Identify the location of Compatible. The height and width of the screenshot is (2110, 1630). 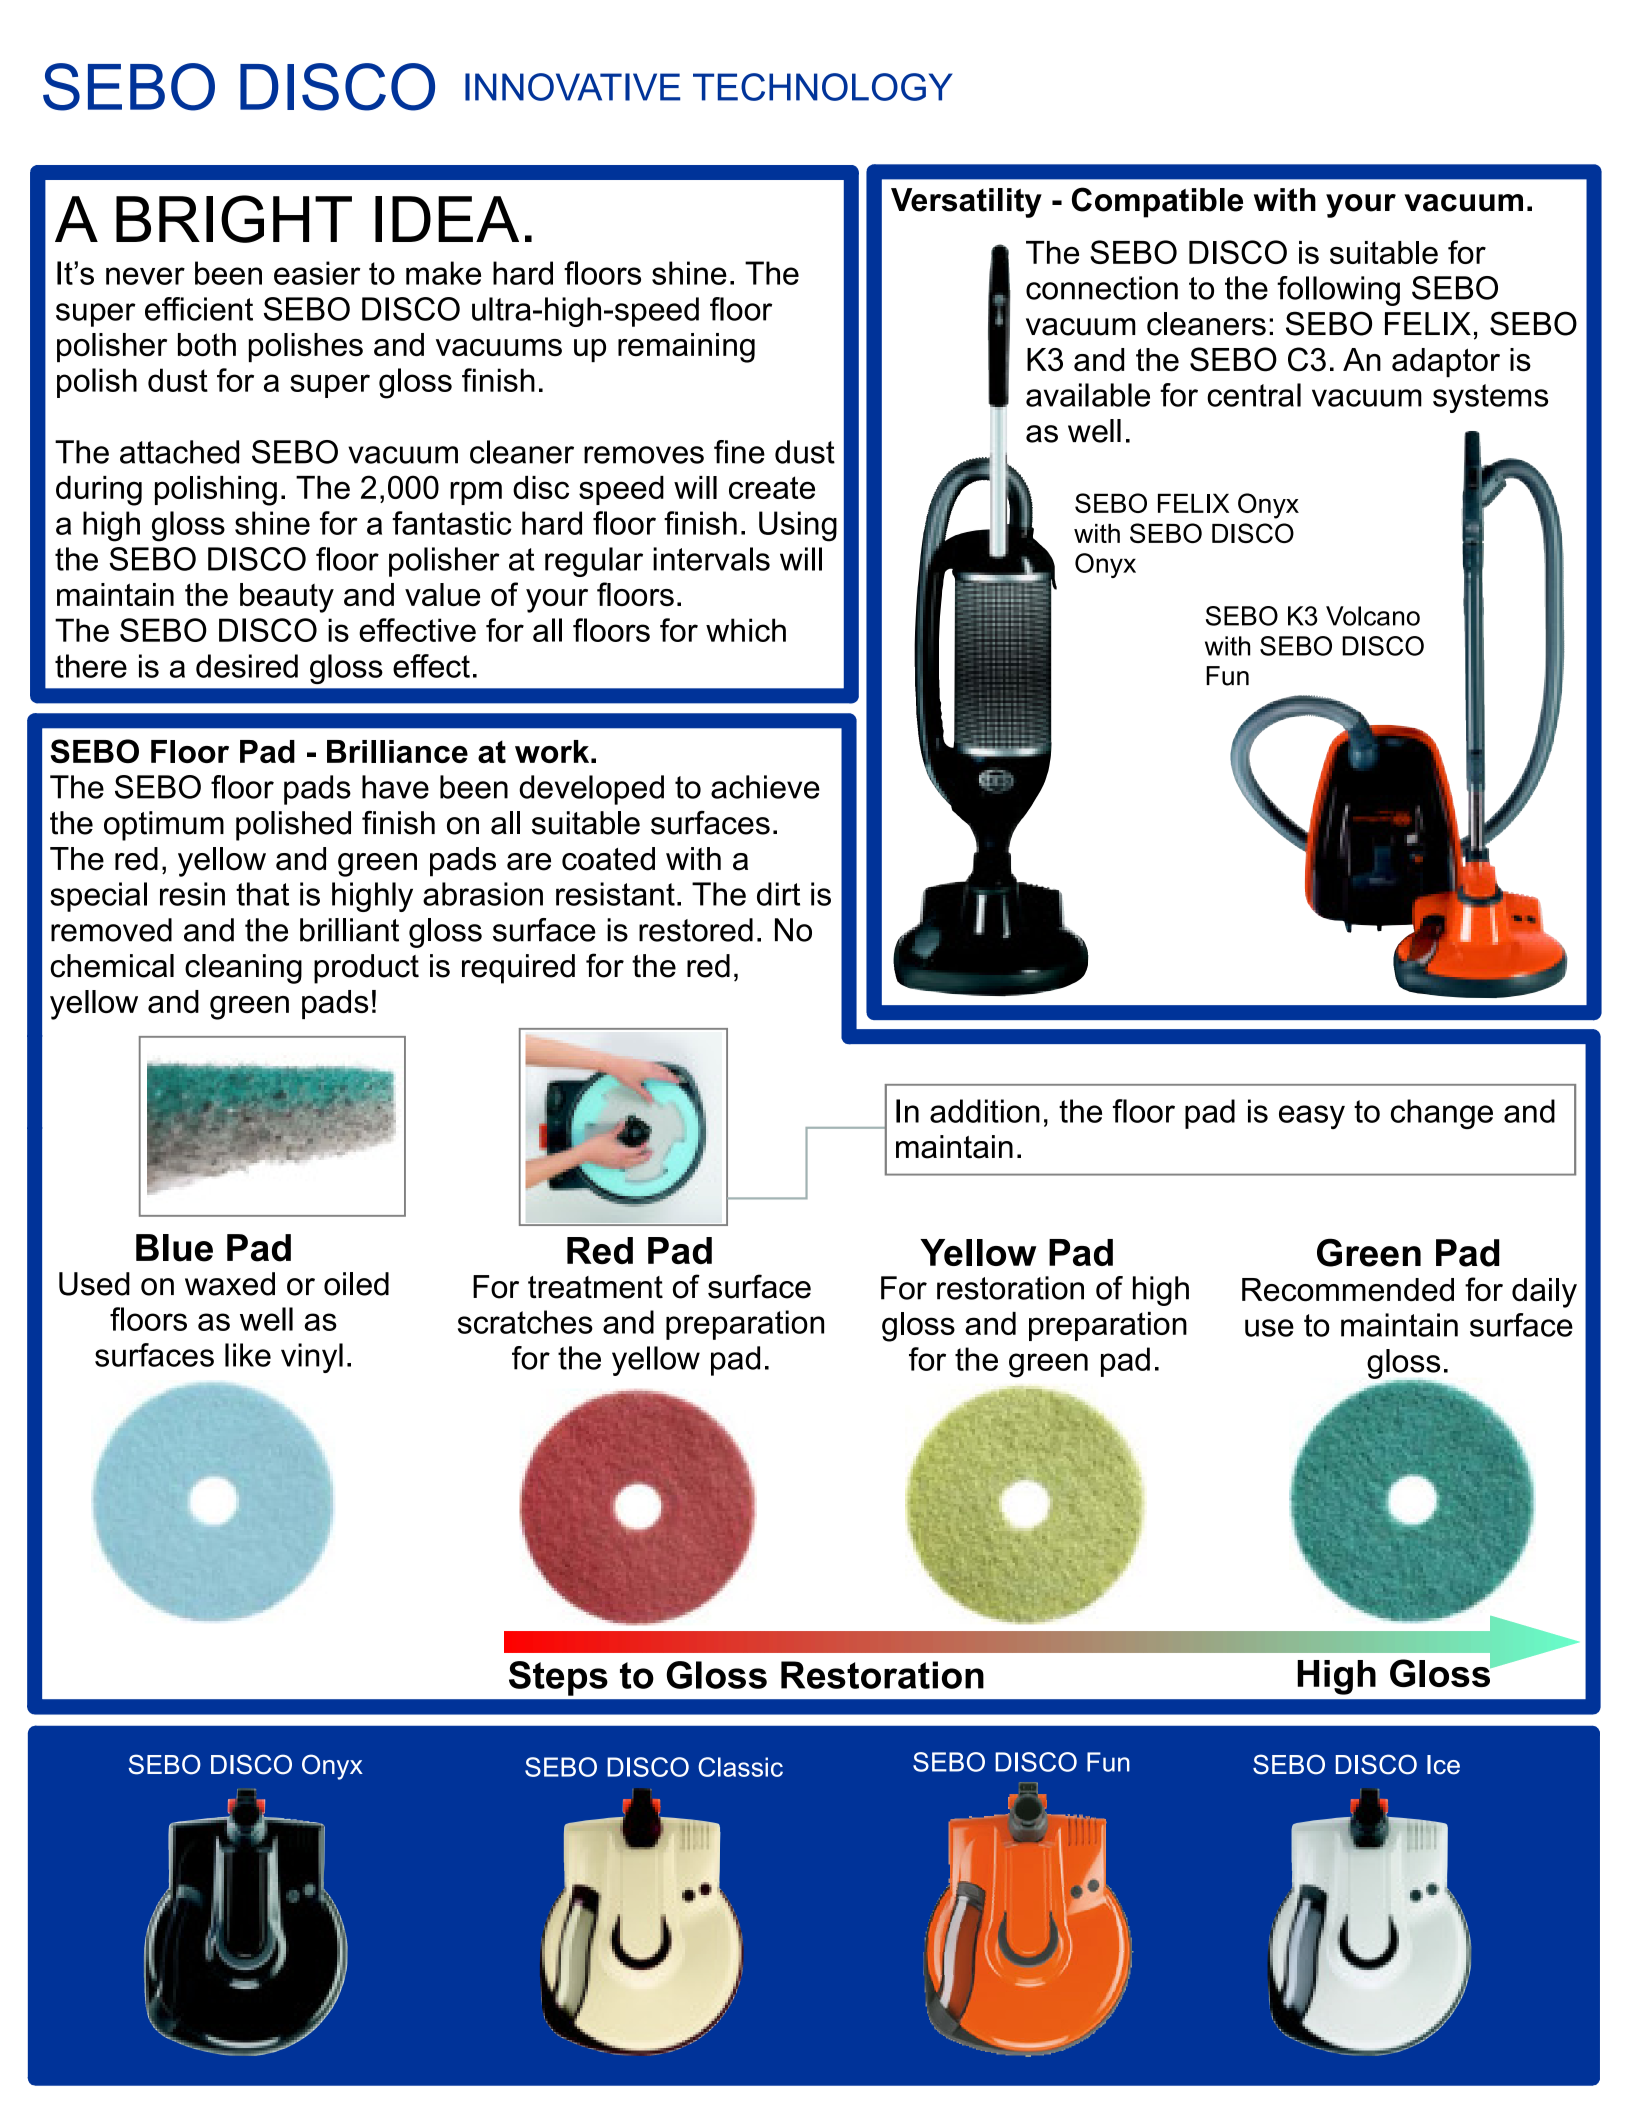
(1157, 202).
